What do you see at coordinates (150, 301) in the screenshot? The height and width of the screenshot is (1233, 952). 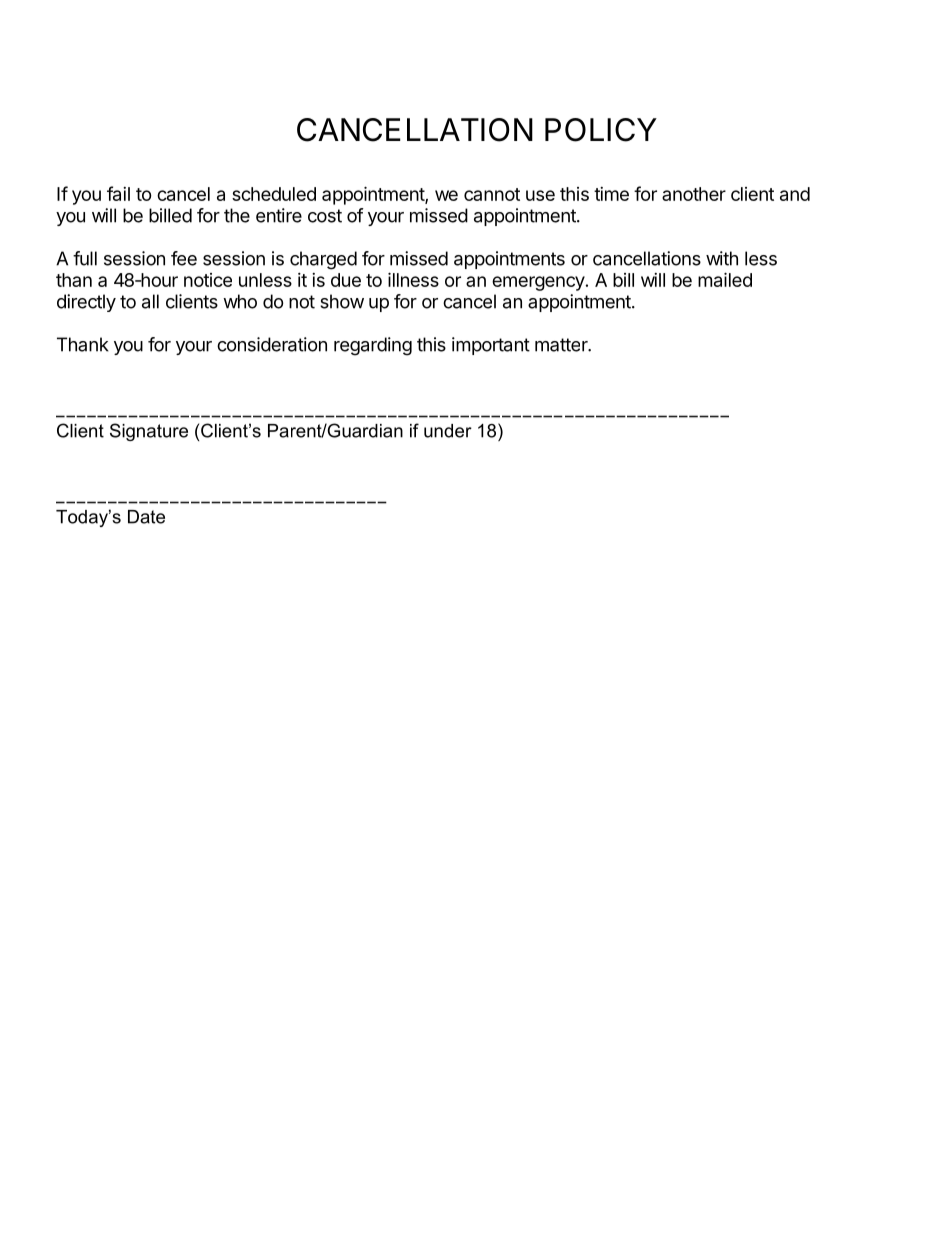 I see `all` at bounding box center [150, 301].
